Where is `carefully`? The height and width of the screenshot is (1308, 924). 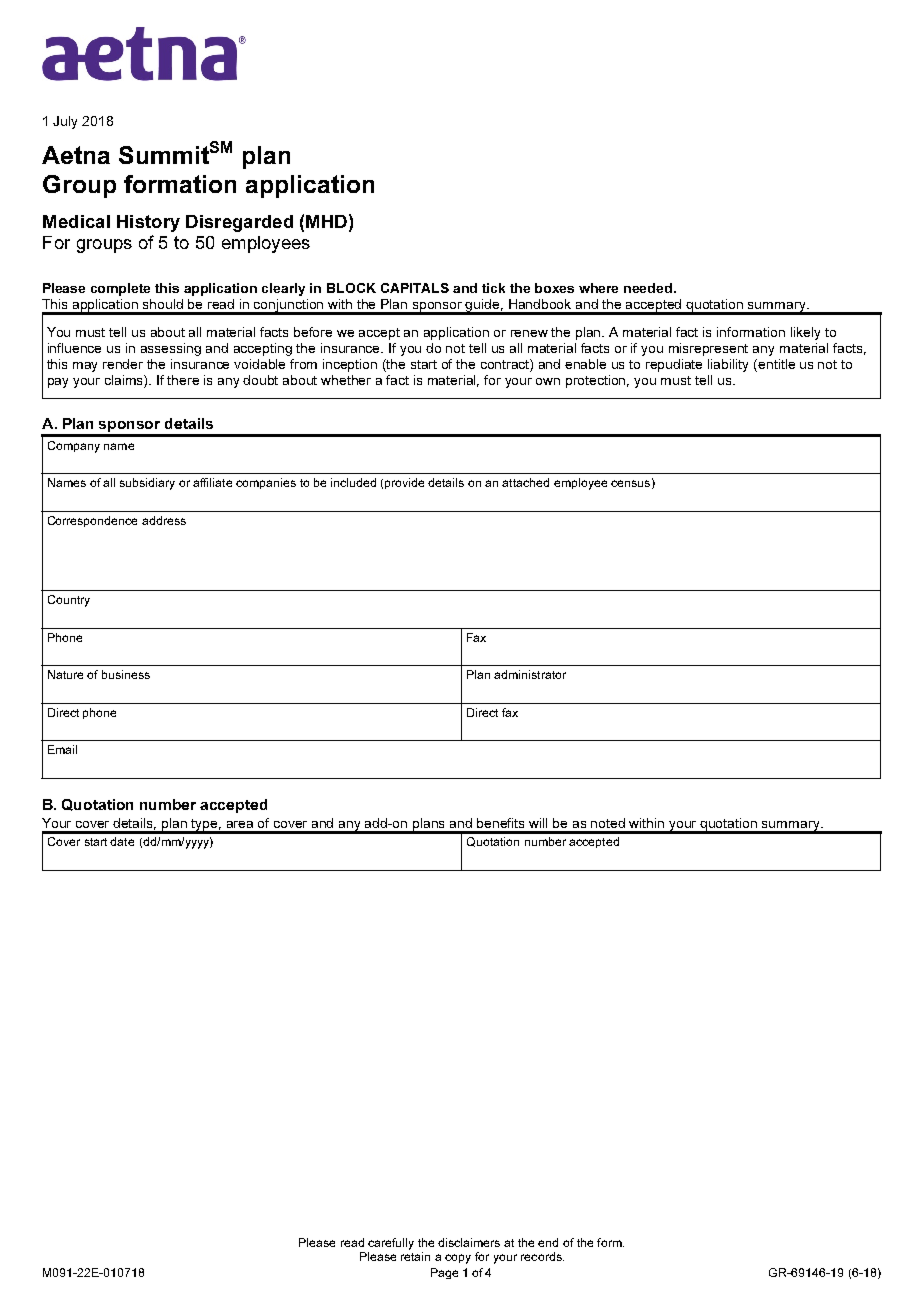 carefully is located at coordinates (391, 1244).
